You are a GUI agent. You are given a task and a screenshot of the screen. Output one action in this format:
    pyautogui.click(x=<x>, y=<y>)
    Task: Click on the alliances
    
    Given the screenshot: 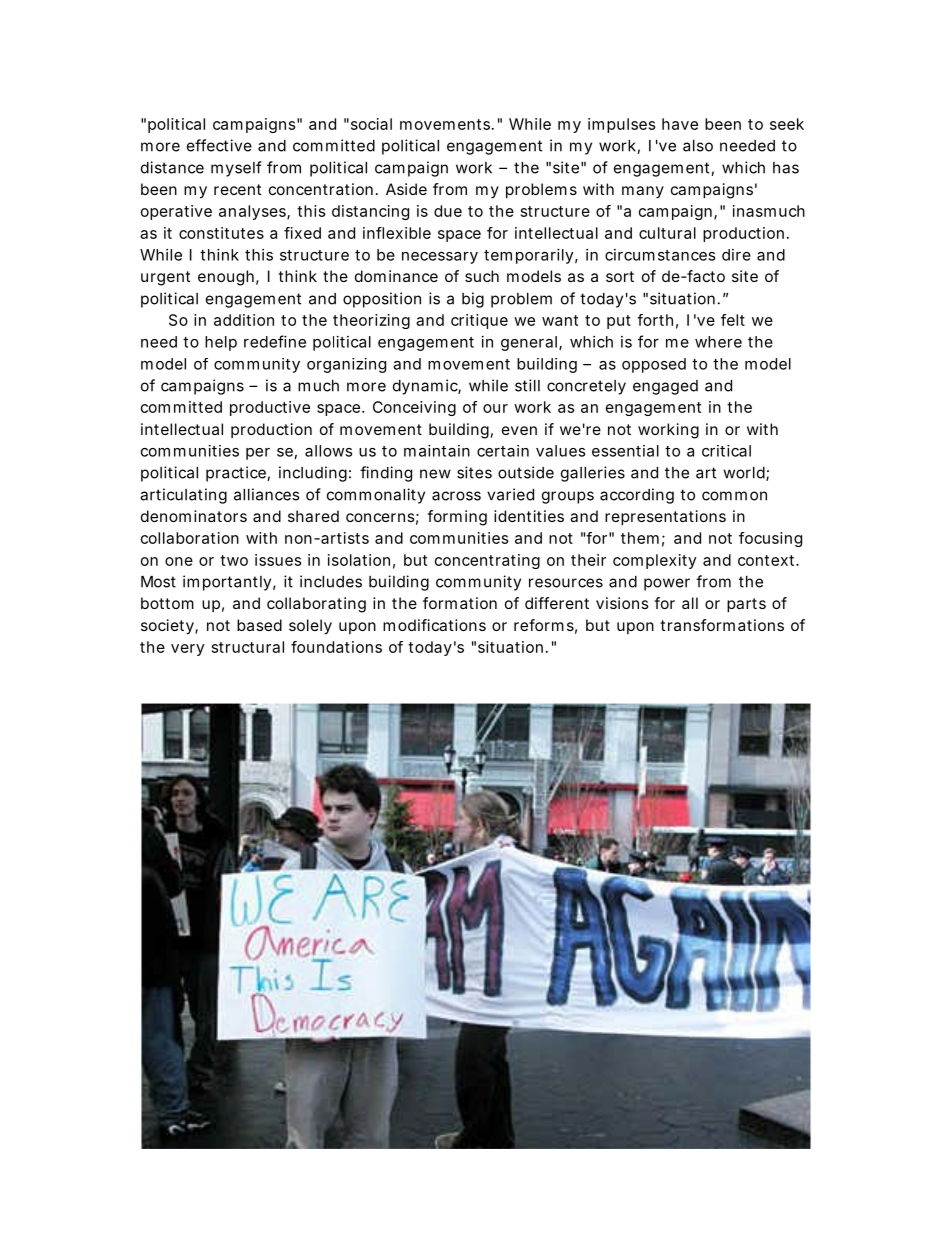 What is the action you would take?
    pyautogui.click(x=266, y=494)
